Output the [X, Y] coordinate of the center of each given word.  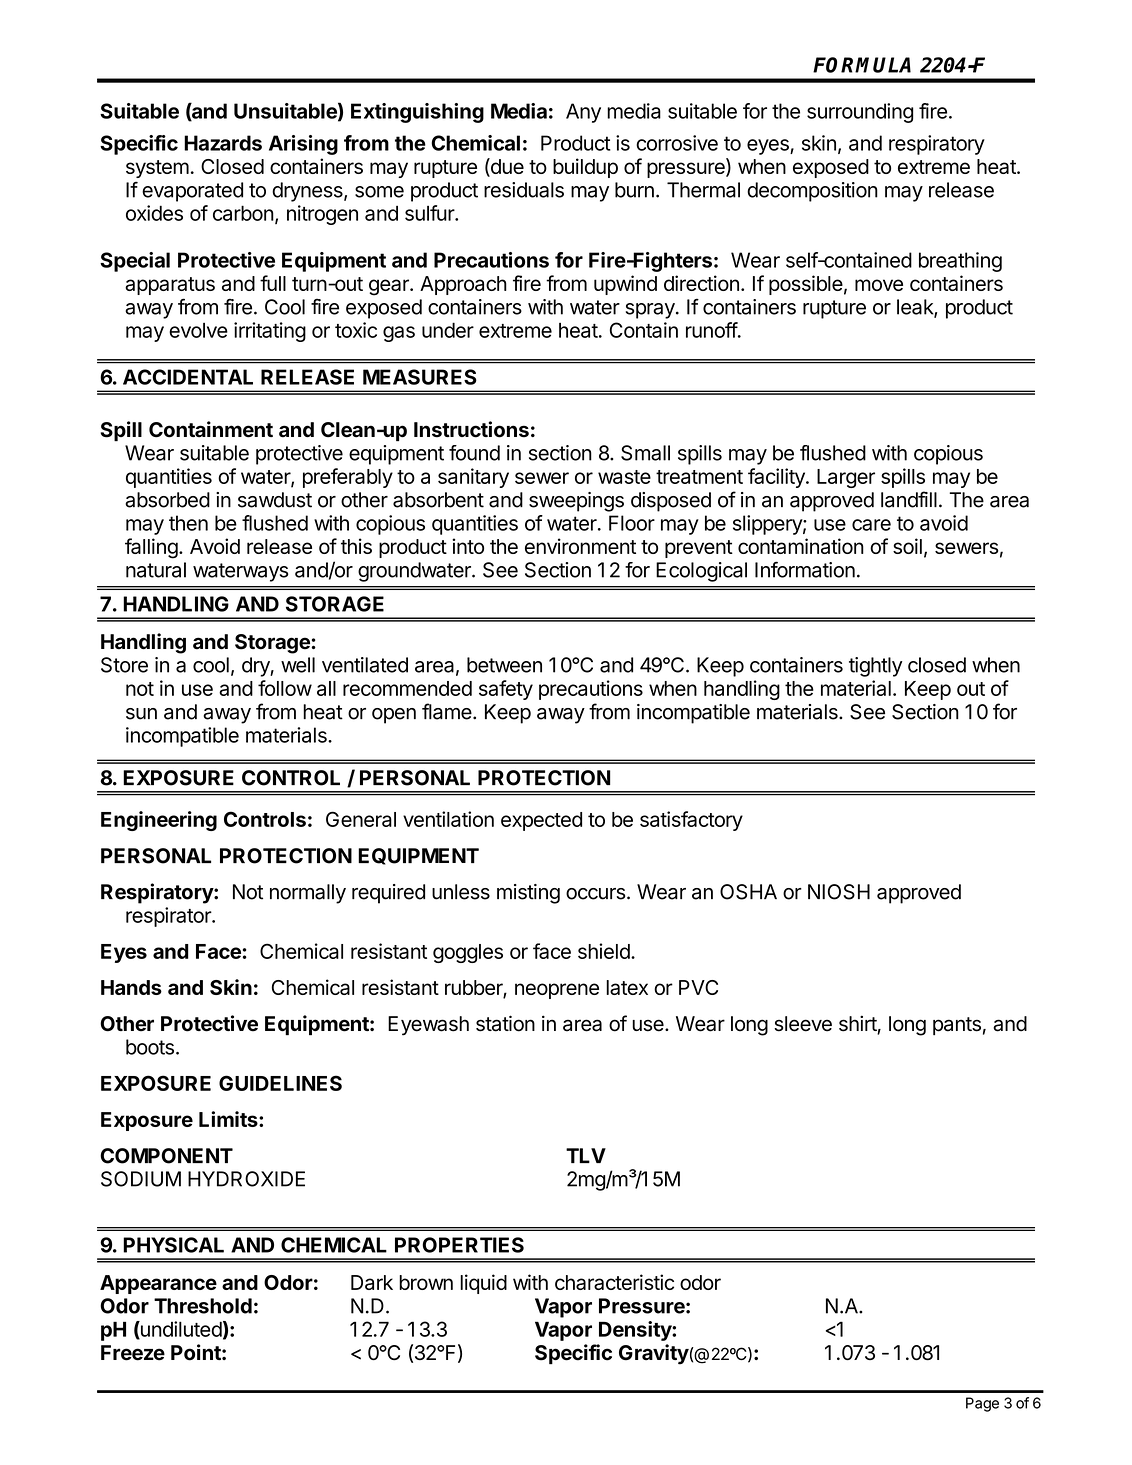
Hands [131, 987]
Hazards [223, 143]
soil [907, 546]
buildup [585, 168]
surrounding [860, 113]
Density [636, 1331]
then [188, 523]
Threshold [203, 1306]
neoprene [557, 991]
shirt [858, 1024]
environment [580, 546]
